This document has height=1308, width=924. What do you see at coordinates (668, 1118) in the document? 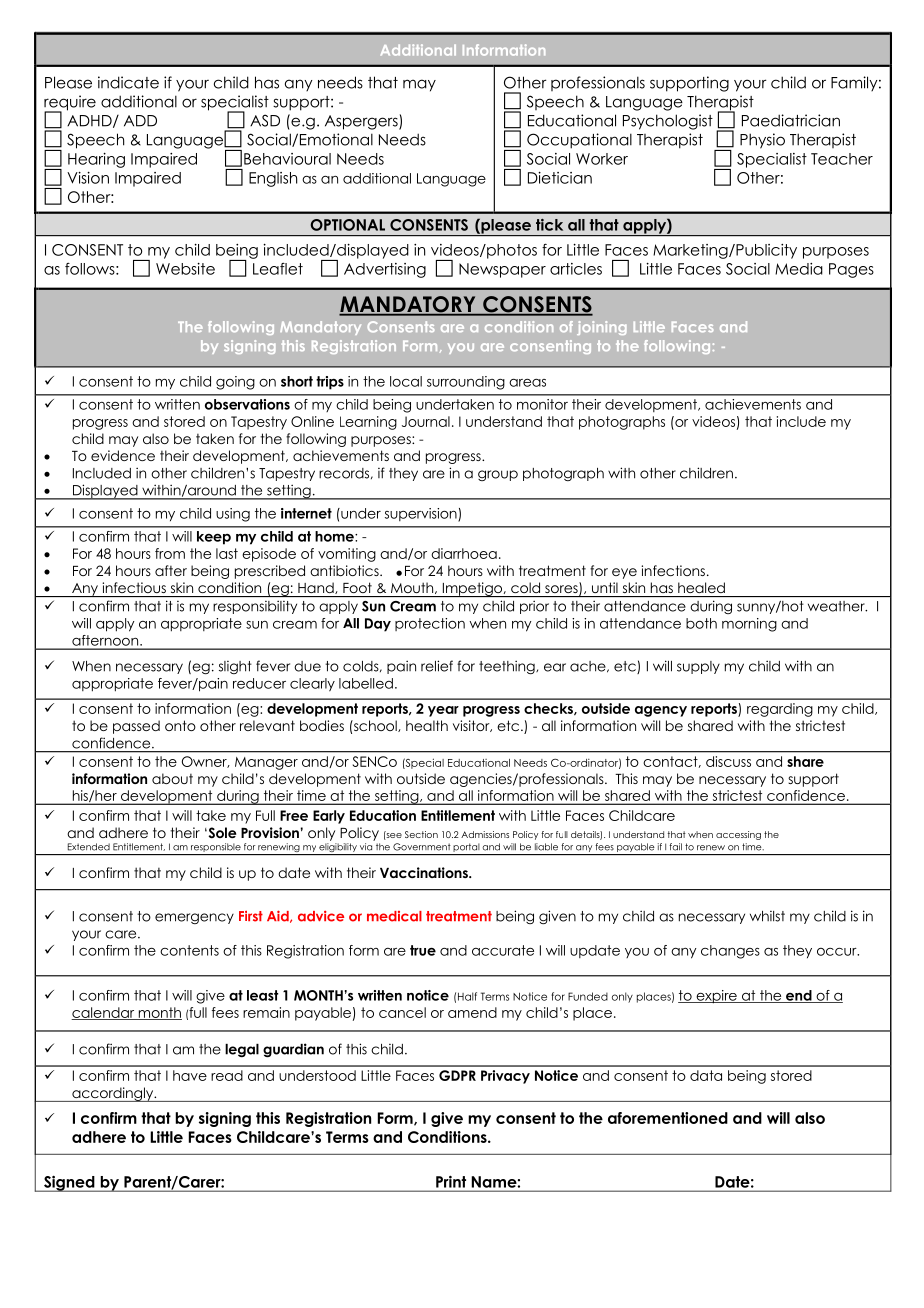
I see `aforementioned` at bounding box center [668, 1118].
